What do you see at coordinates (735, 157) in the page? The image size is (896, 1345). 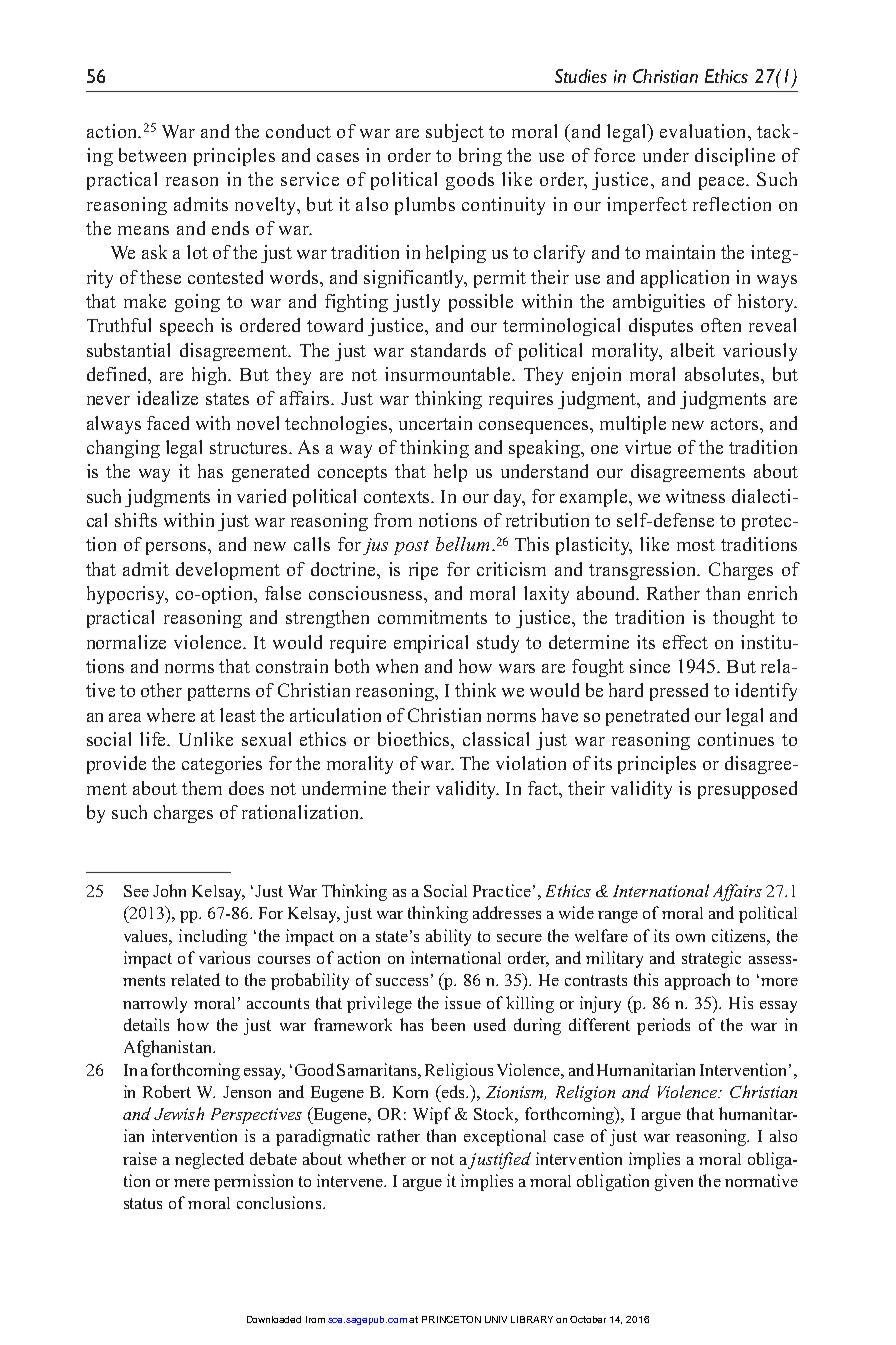 I see `discipline` at bounding box center [735, 157].
